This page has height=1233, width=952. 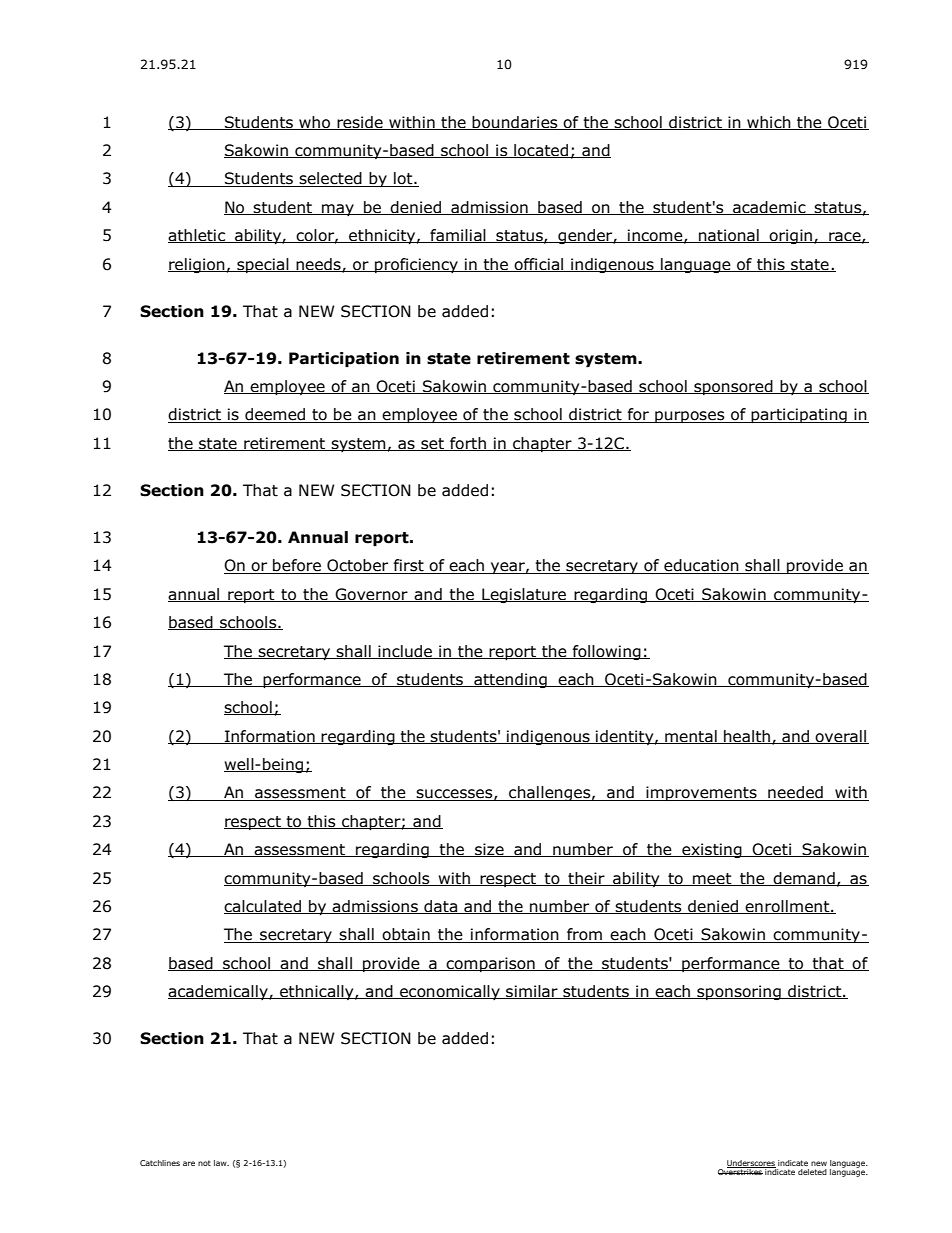 I want to click on needed, so click(x=795, y=793).
